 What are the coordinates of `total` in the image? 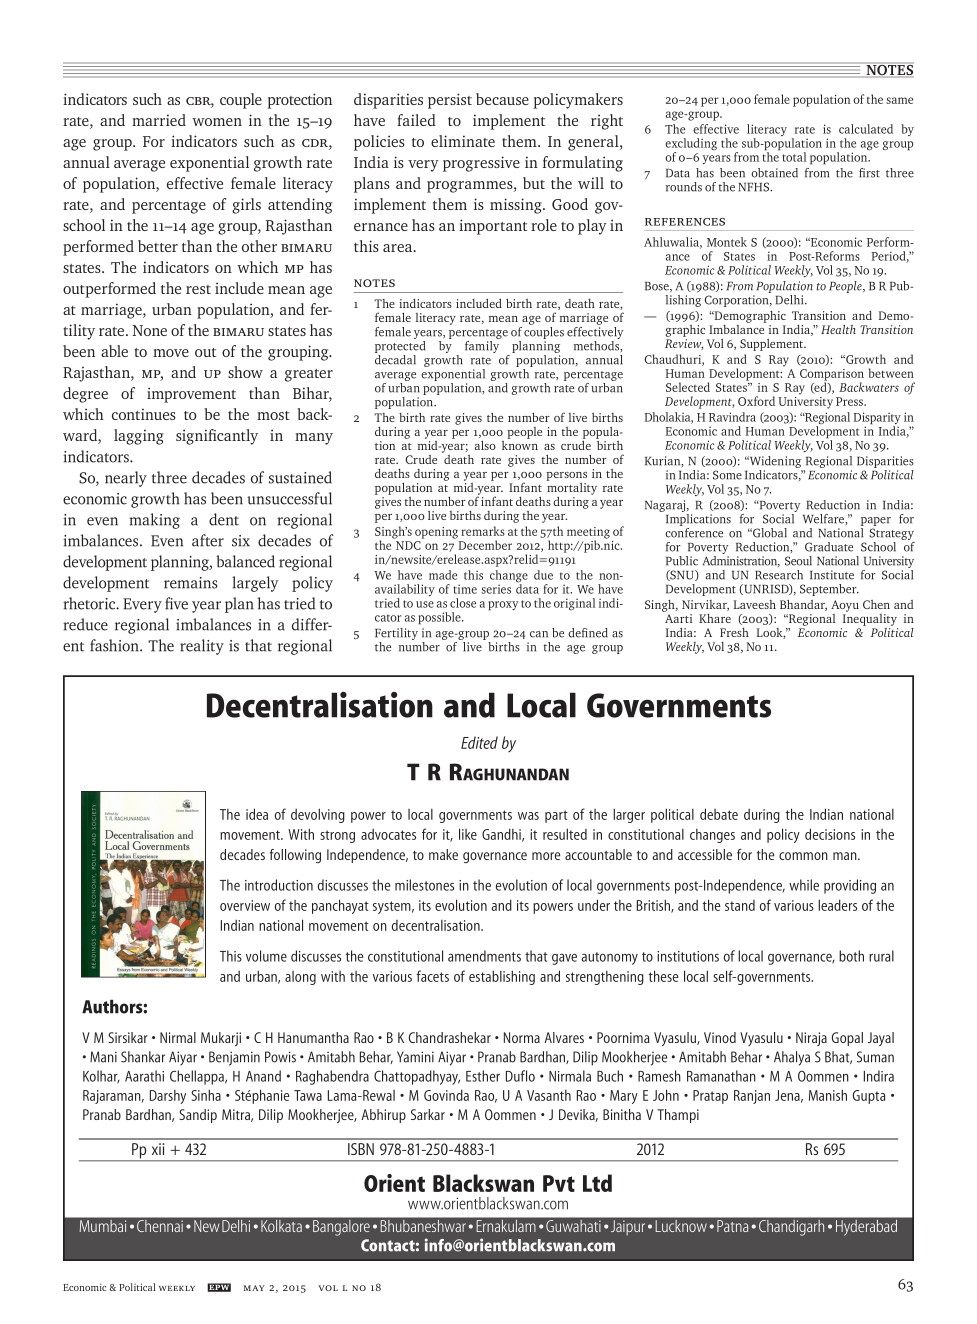 It's located at (794, 157).
